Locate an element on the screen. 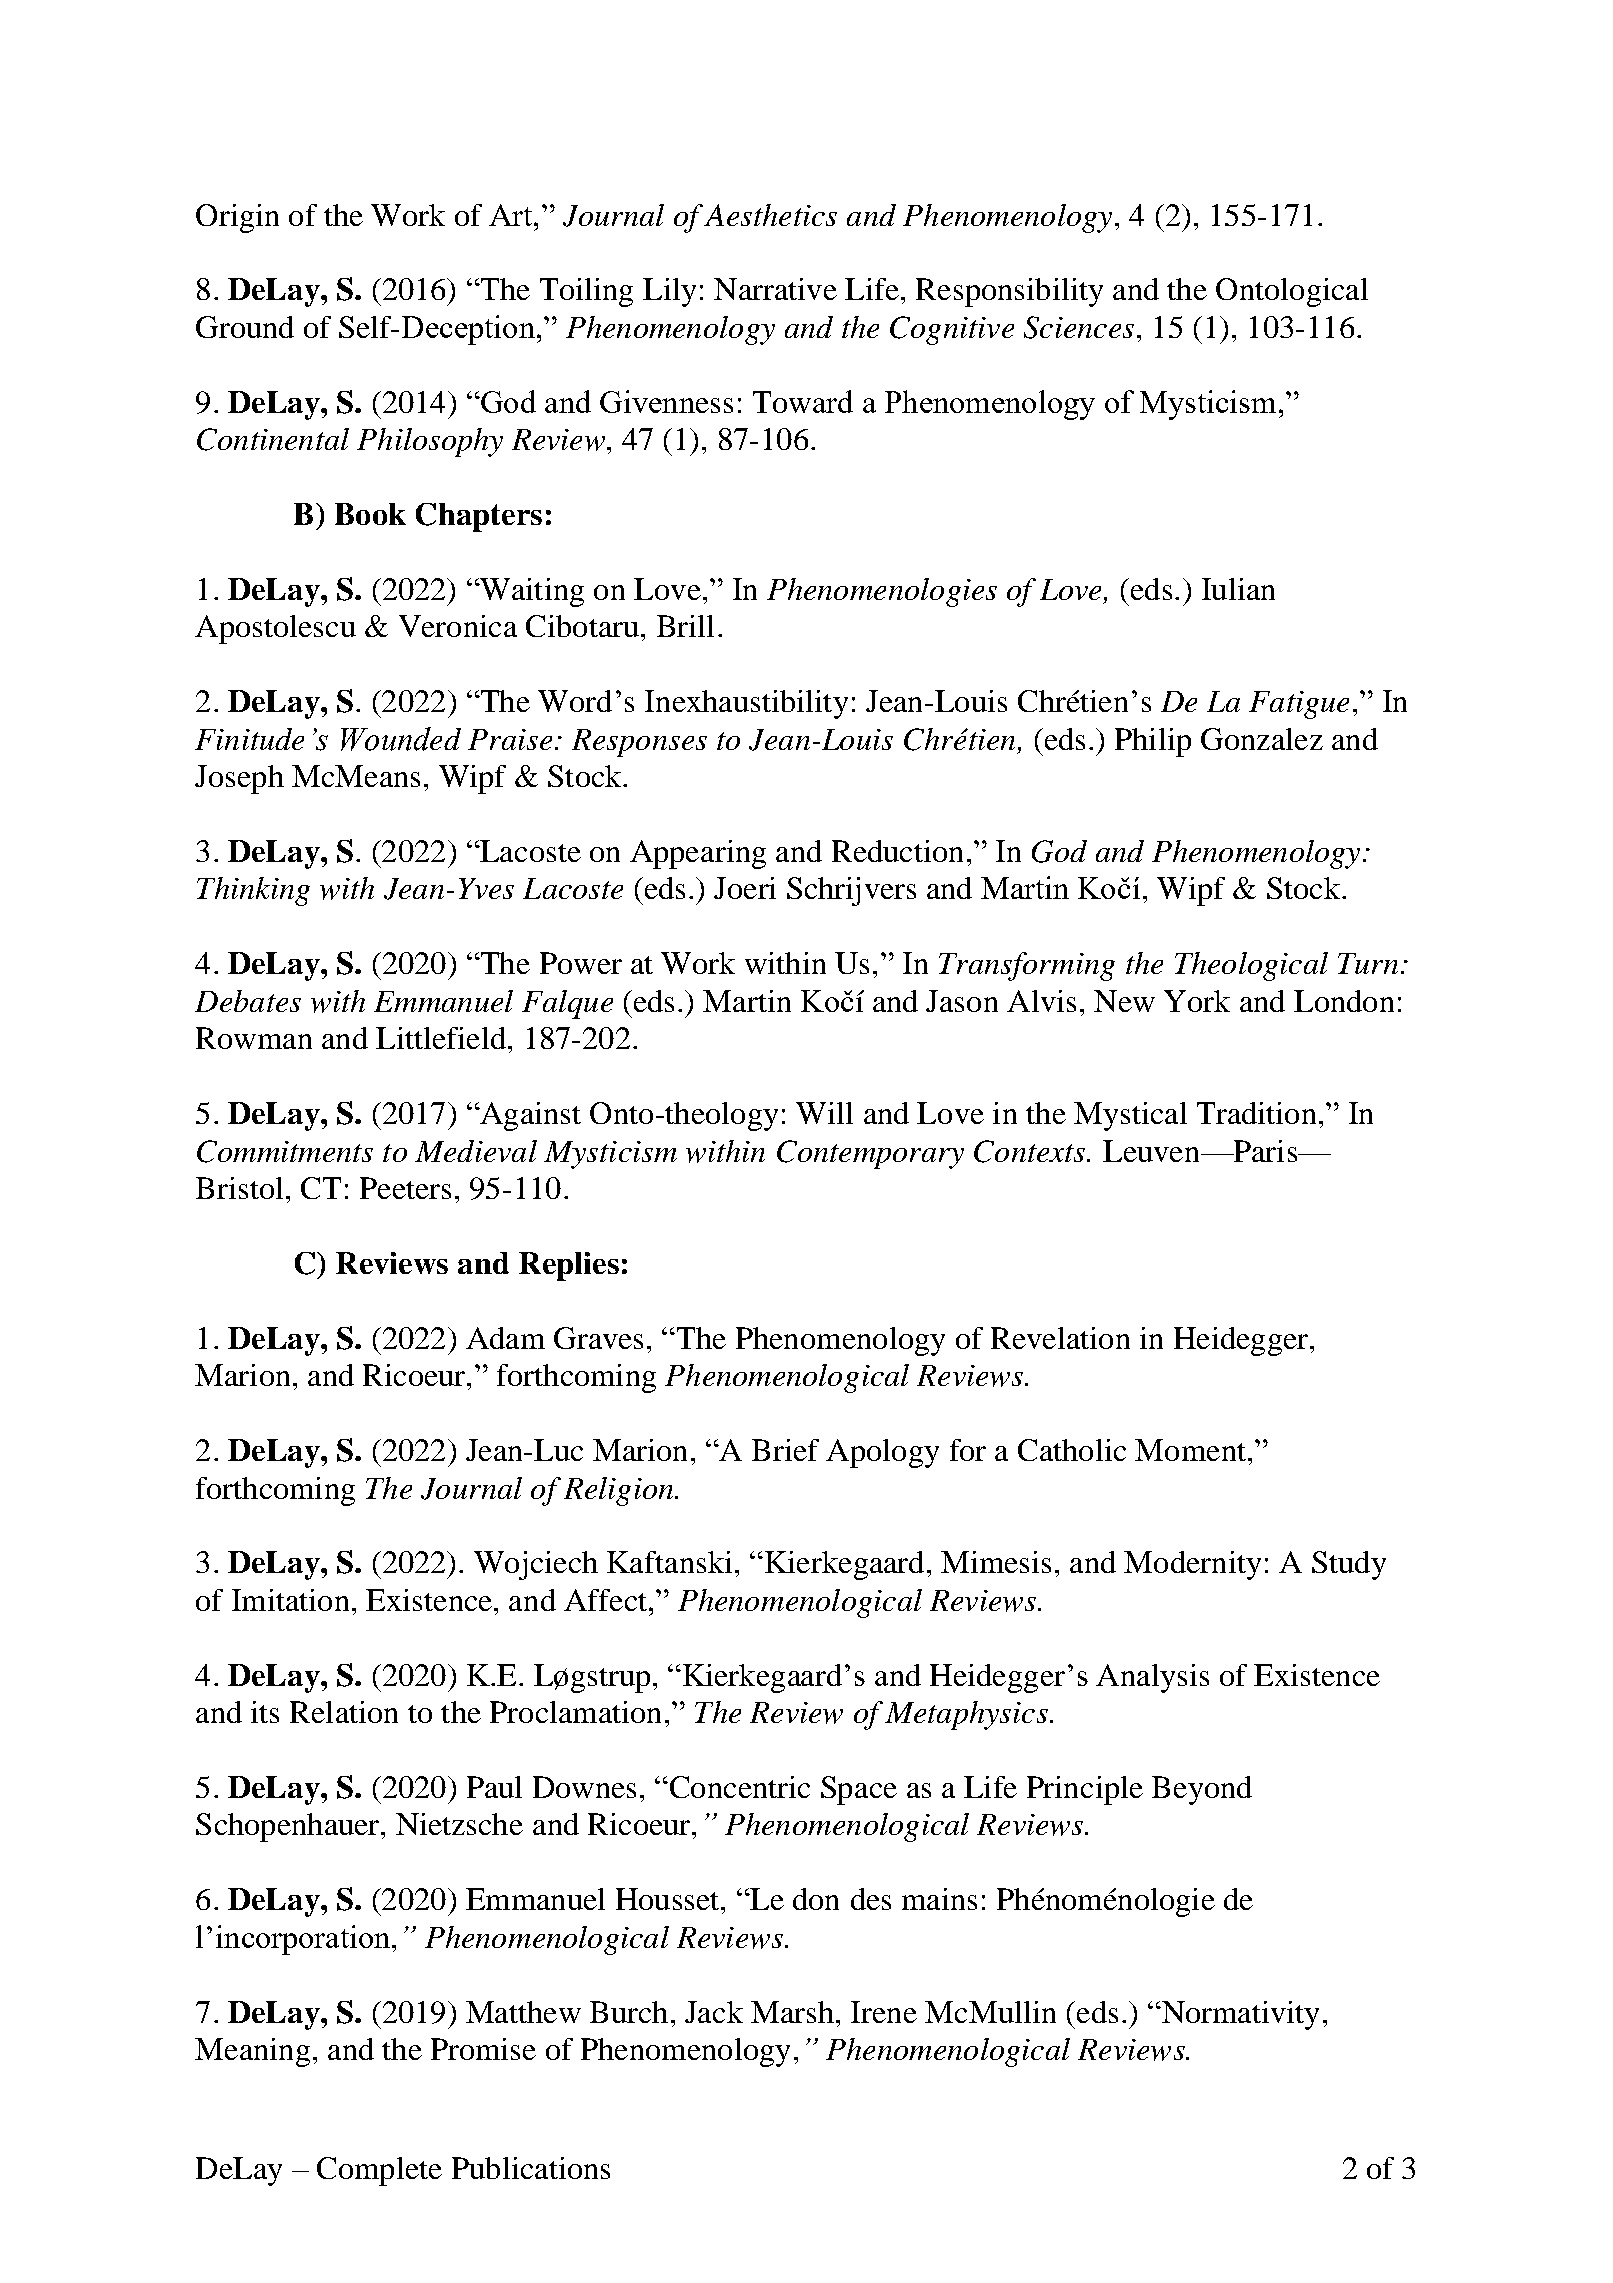  Commitments is located at coordinates (285, 1151).
